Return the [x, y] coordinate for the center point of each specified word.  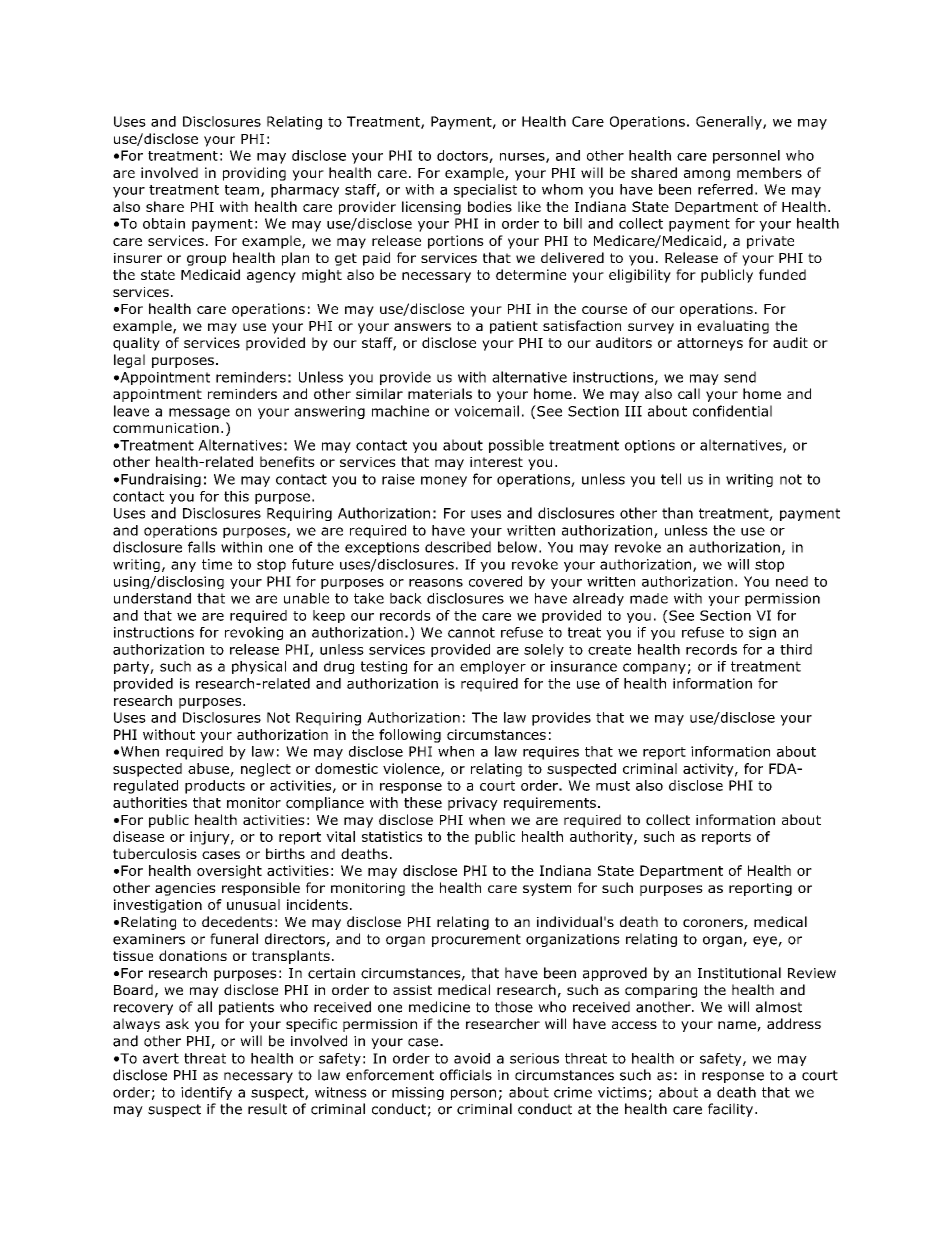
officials [466, 1075]
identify [206, 1093]
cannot [471, 632]
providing [254, 174]
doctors [463, 156]
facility [732, 1110]
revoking [254, 633]
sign [762, 633]
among [707, 175]
